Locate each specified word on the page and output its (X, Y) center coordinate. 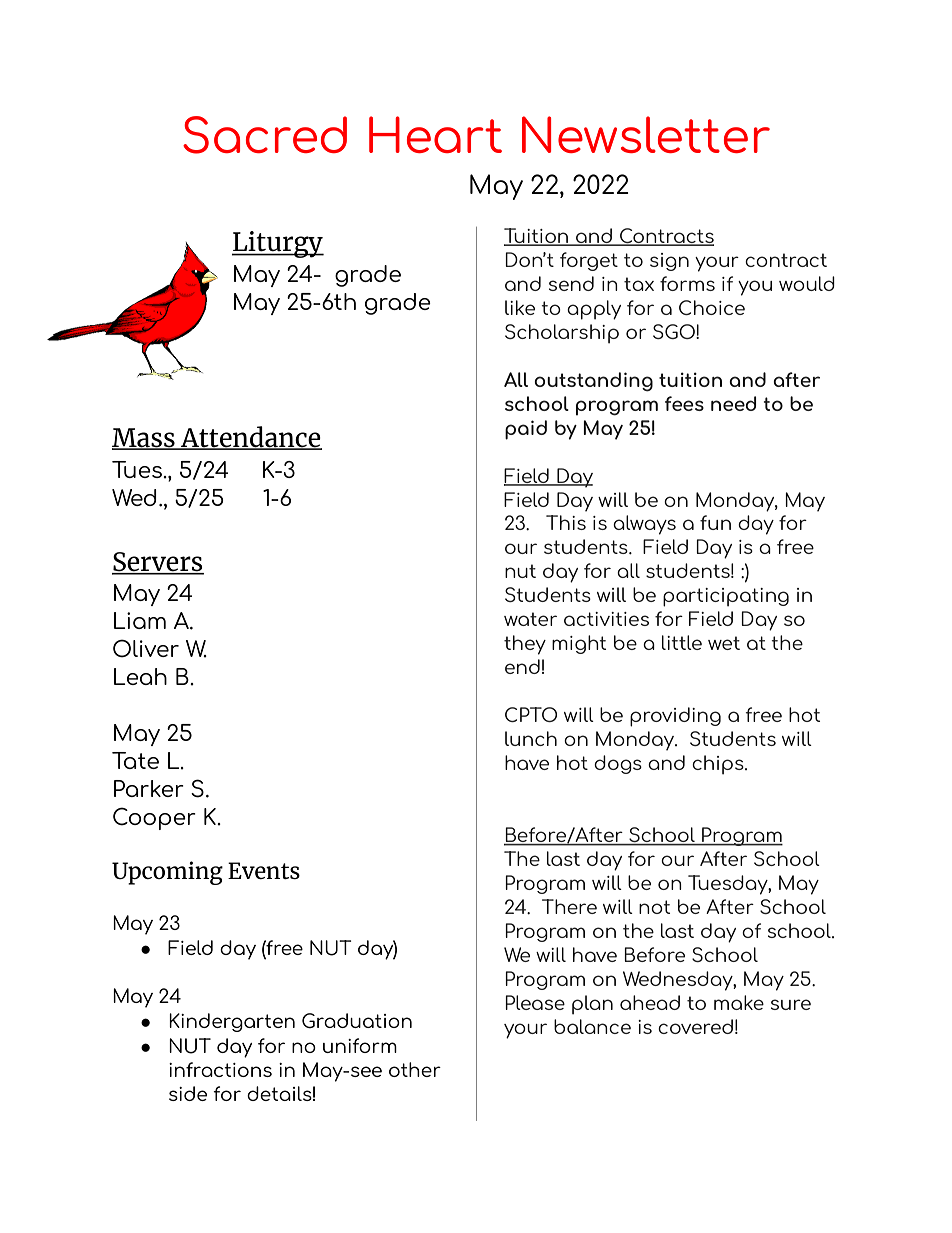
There (569, 906)
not (654, 907)
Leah (140, 676)
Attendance (250, 438)
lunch (531, 738)
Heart (435, 134)
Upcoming (167, 873)
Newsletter (646, 134)
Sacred (265, 135)
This (566, 522)
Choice (712, 307)
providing (675, 717)
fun (715, 522)
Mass (144, 439)
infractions (220, 1069)
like (520, 307)
